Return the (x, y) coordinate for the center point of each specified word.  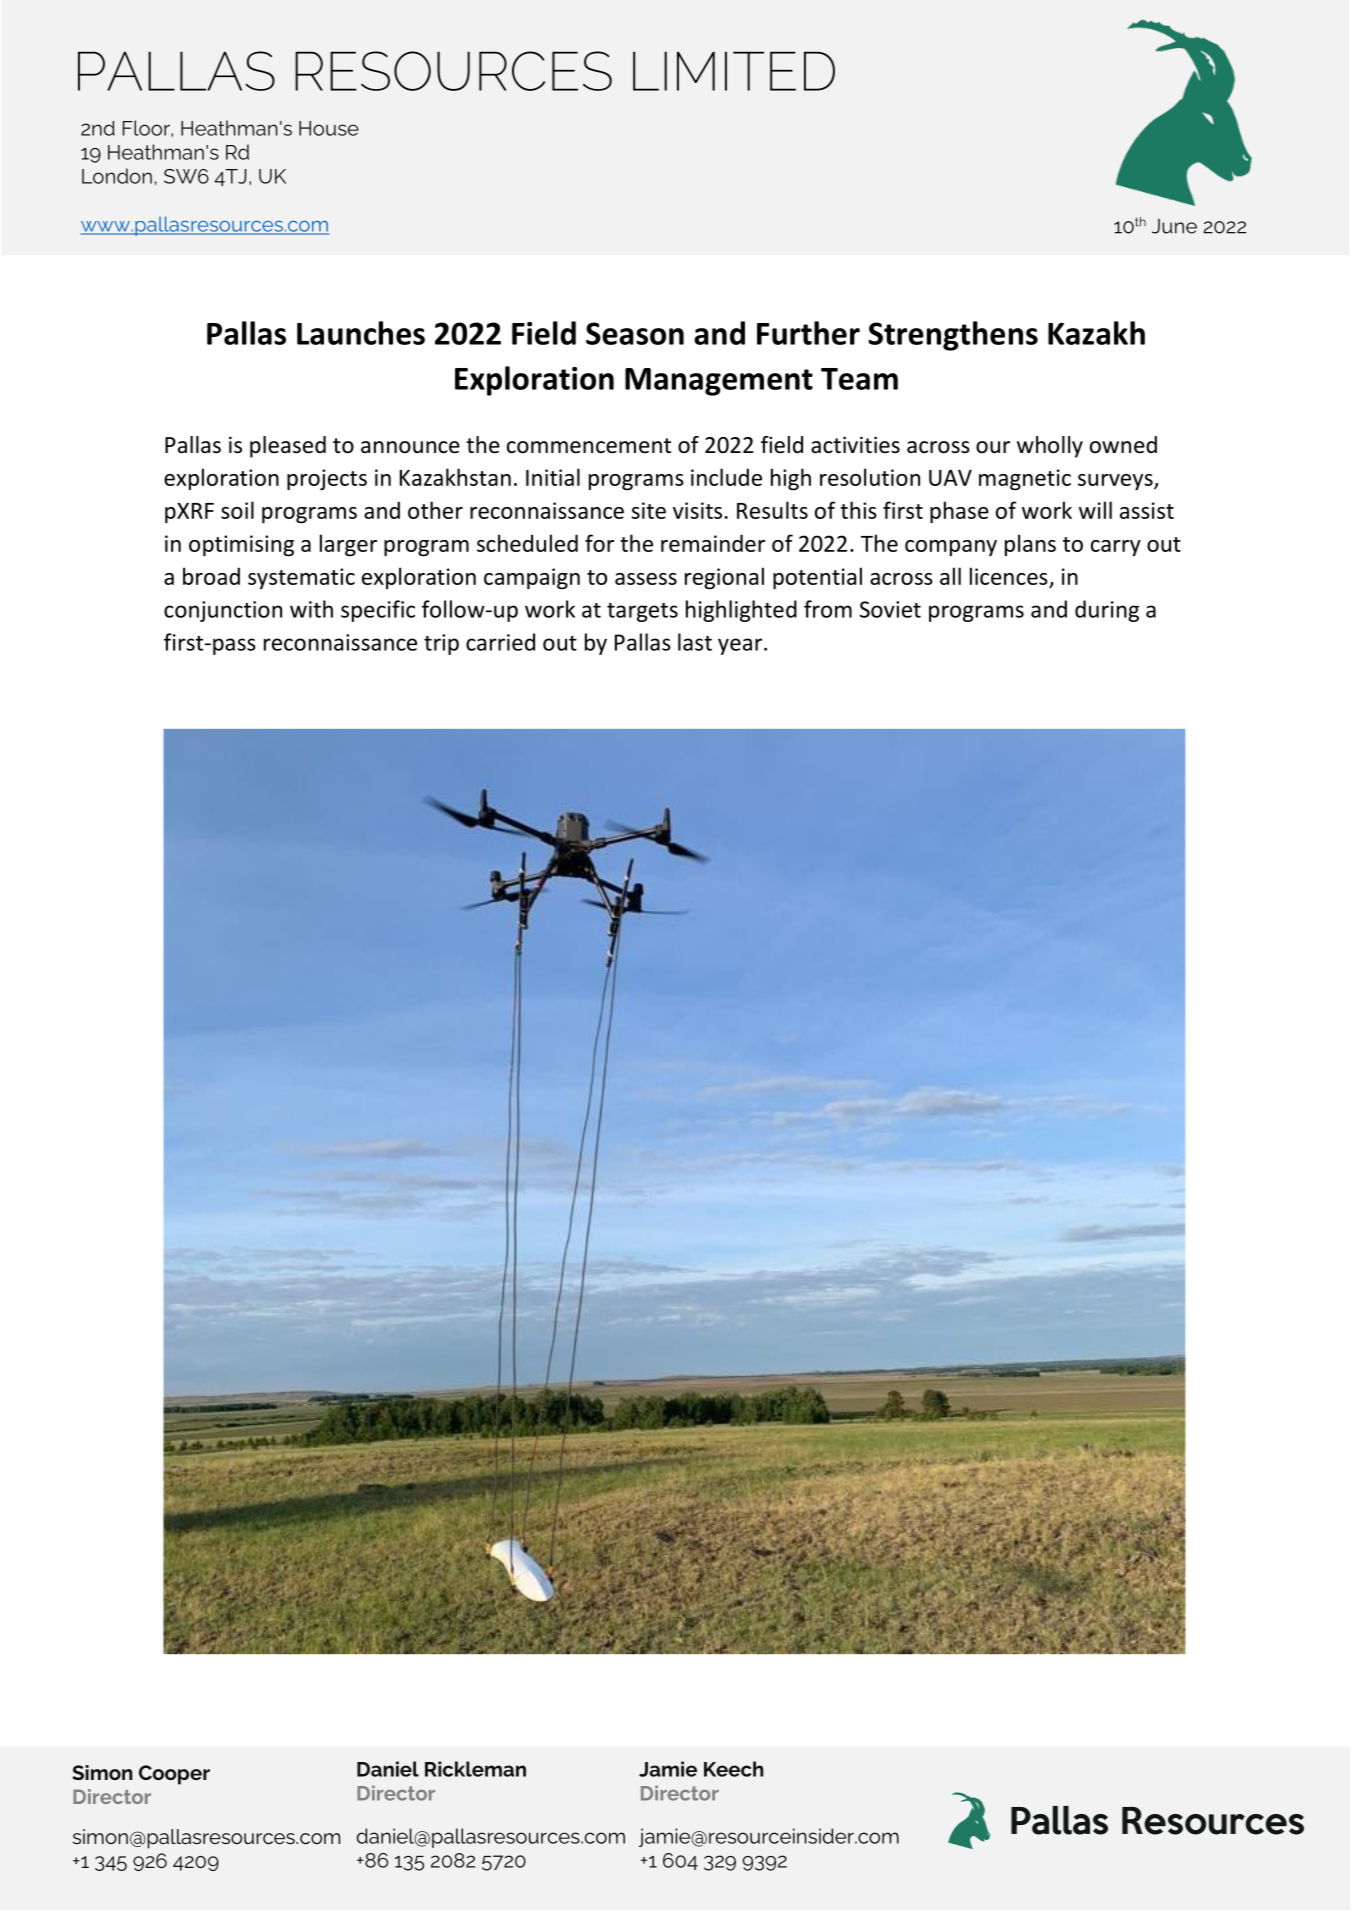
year (740, 646)
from (828, 609)
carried (500, 642)
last (695, 642)
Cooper (174, 1775)
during (1107, 611)
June (1174, 226)
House (329, 128)
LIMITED (734, 71)
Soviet (890, 609)
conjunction (223, 611)
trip (441, 644)
